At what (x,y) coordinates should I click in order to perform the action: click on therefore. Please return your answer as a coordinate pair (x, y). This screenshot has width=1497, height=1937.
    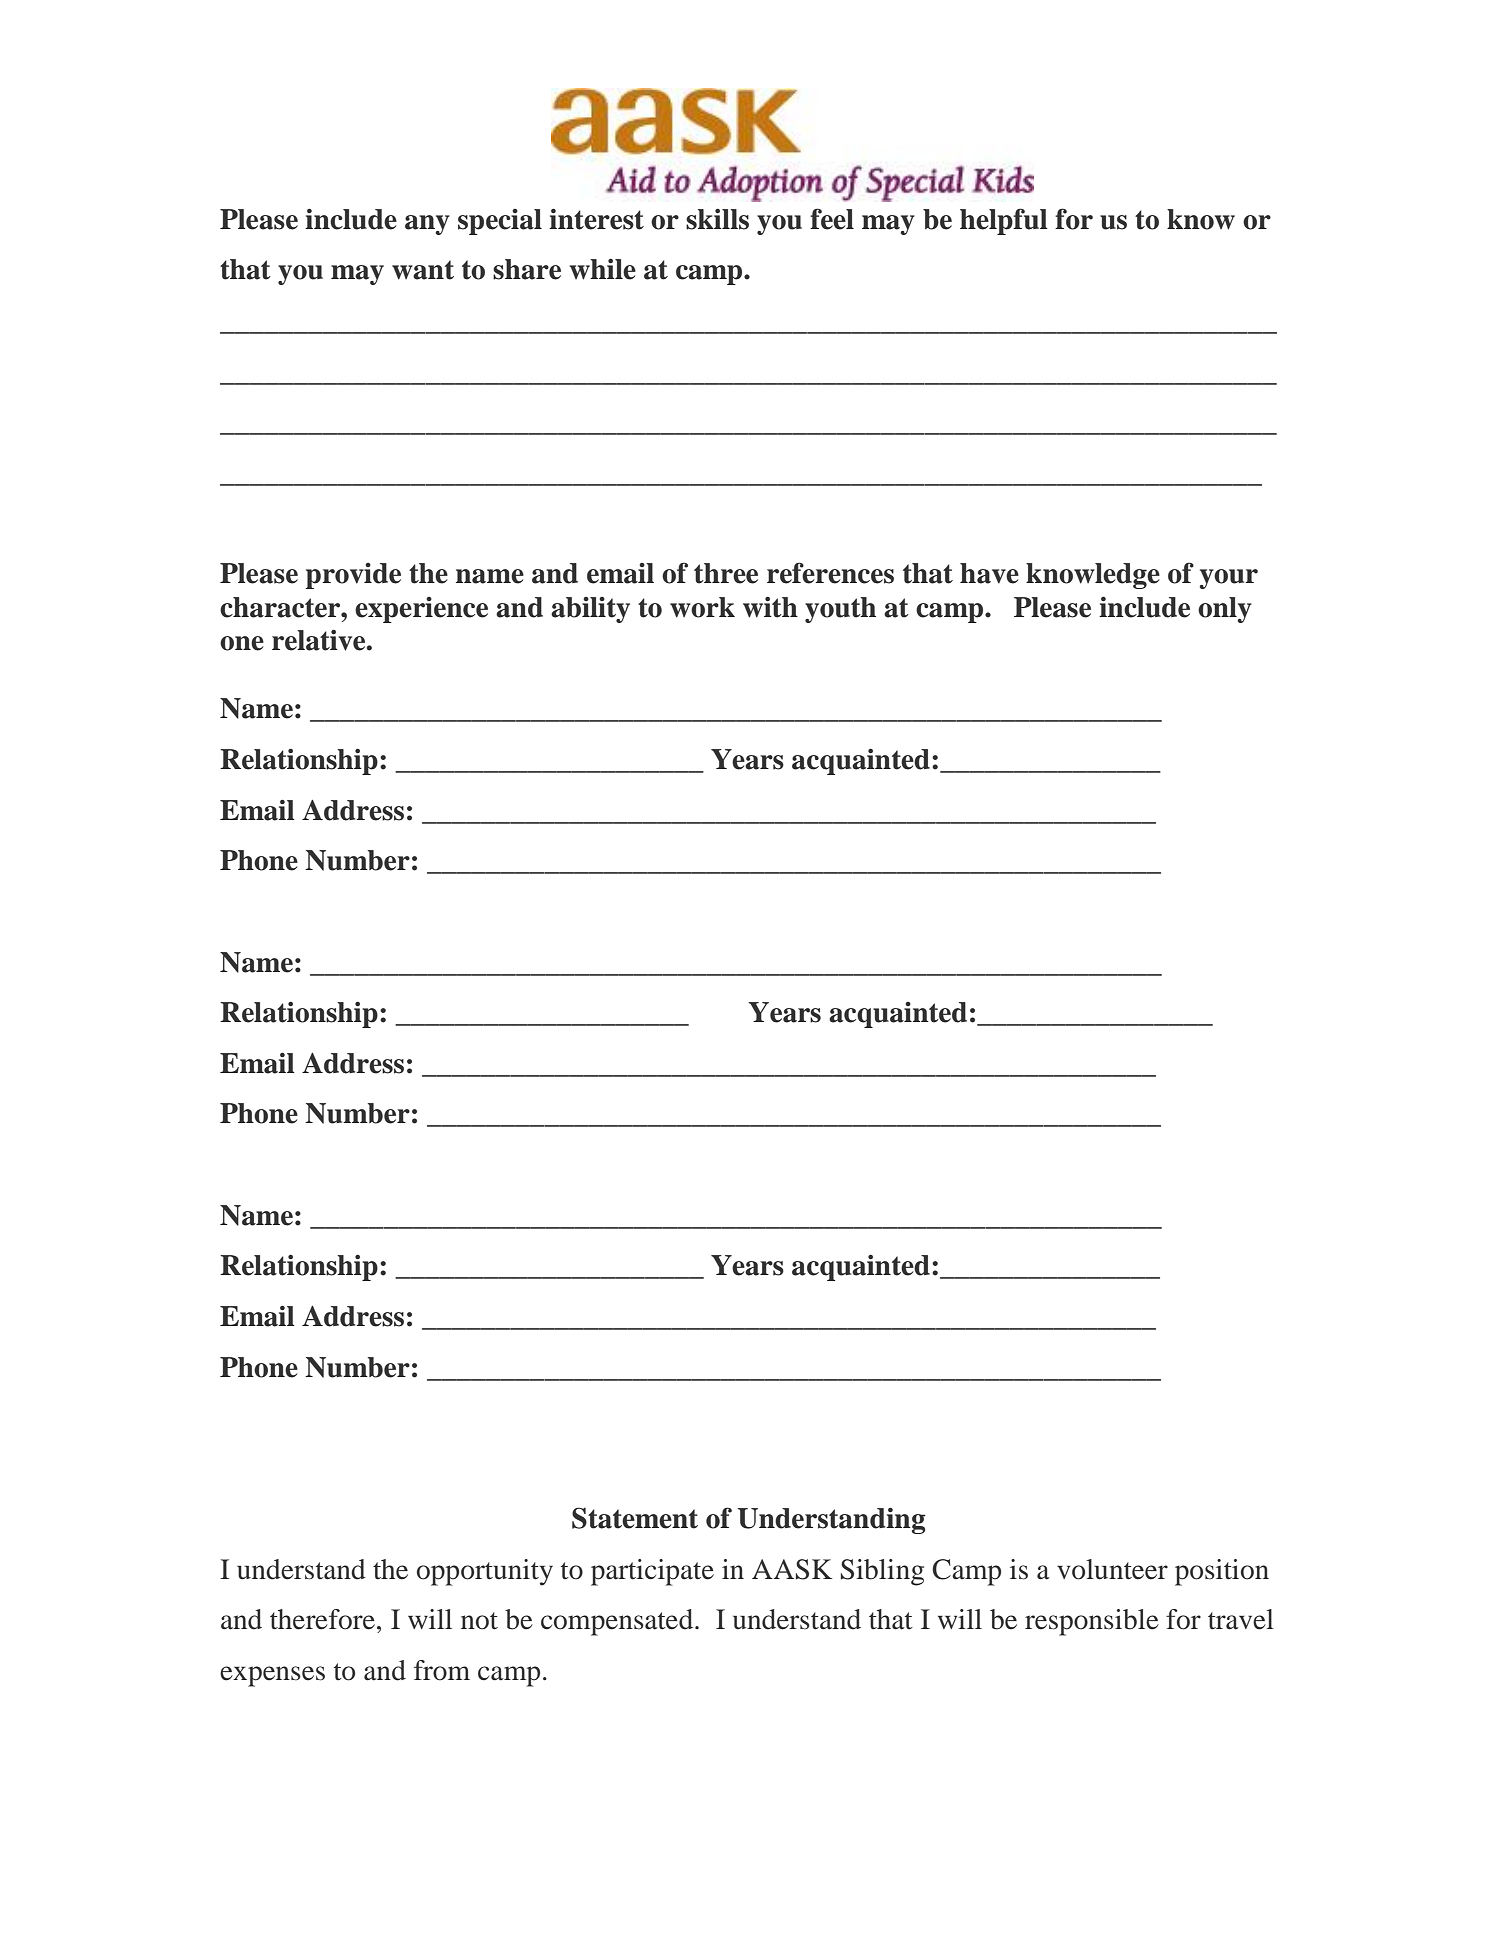
    Looking at the image, I should click on (322, 1619).
